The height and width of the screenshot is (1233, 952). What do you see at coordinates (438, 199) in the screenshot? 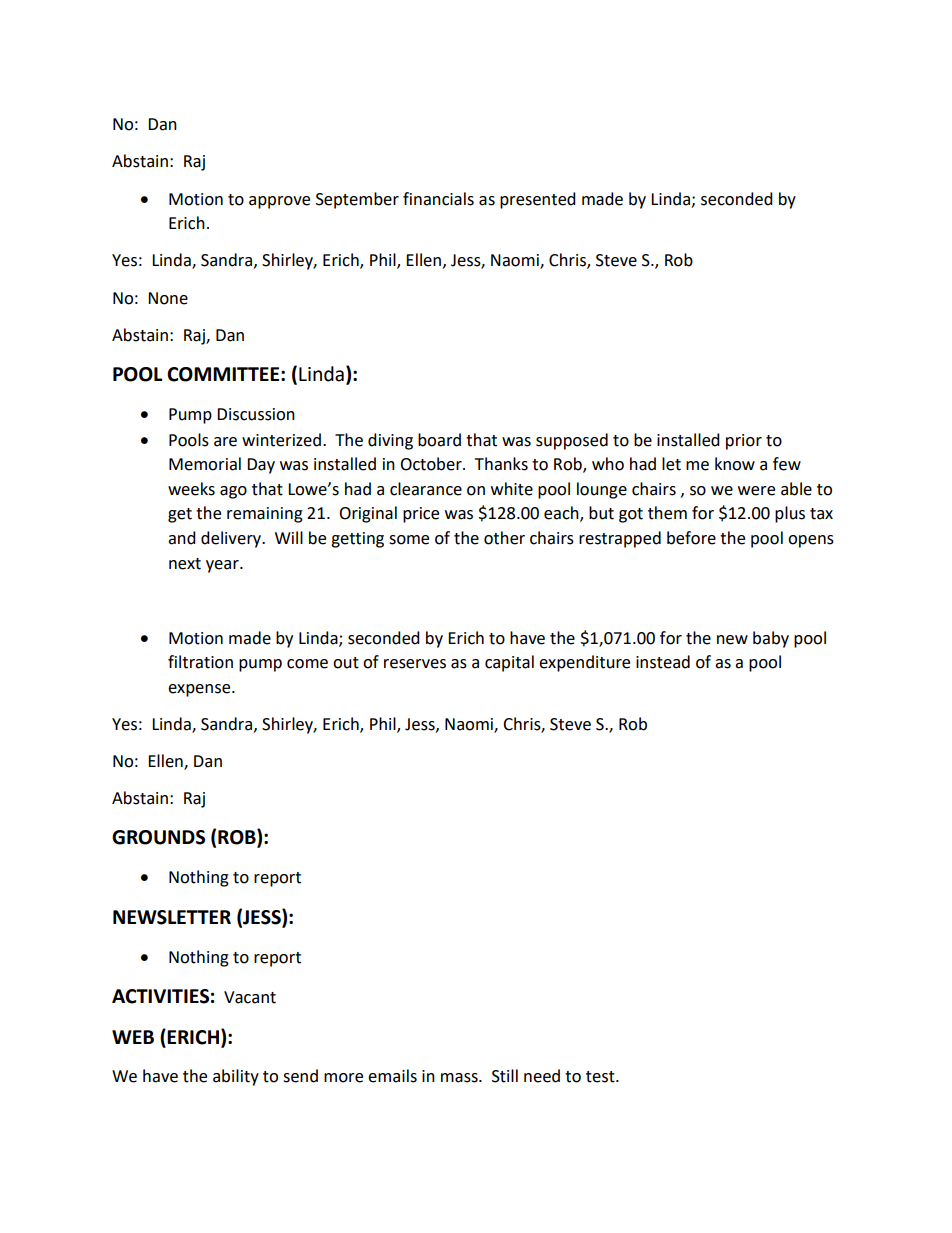
I see `financials` at bounding box center [438, 199].
